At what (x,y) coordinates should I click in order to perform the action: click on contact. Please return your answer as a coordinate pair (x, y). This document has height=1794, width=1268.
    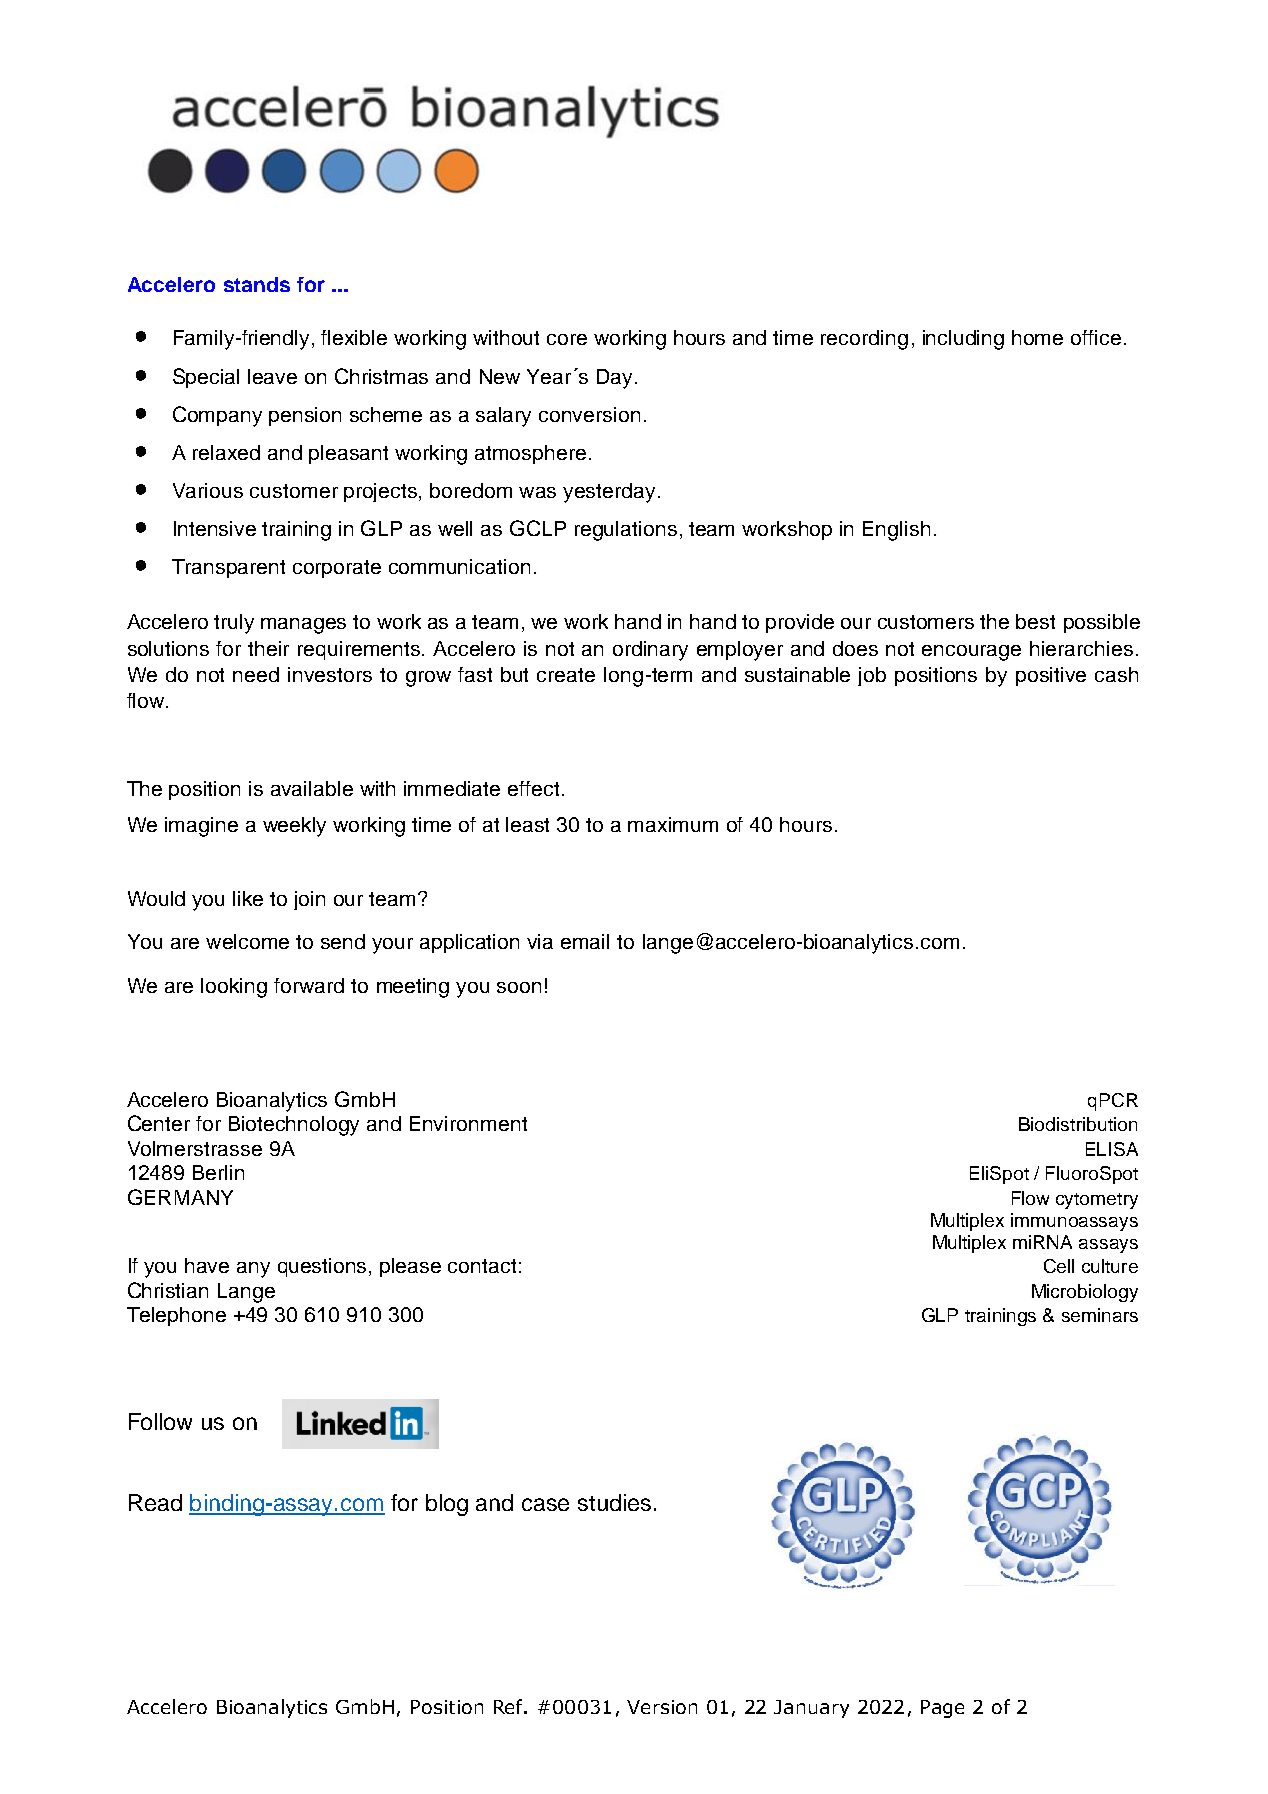
    Looking at the image, I should click on (482, 1266).
